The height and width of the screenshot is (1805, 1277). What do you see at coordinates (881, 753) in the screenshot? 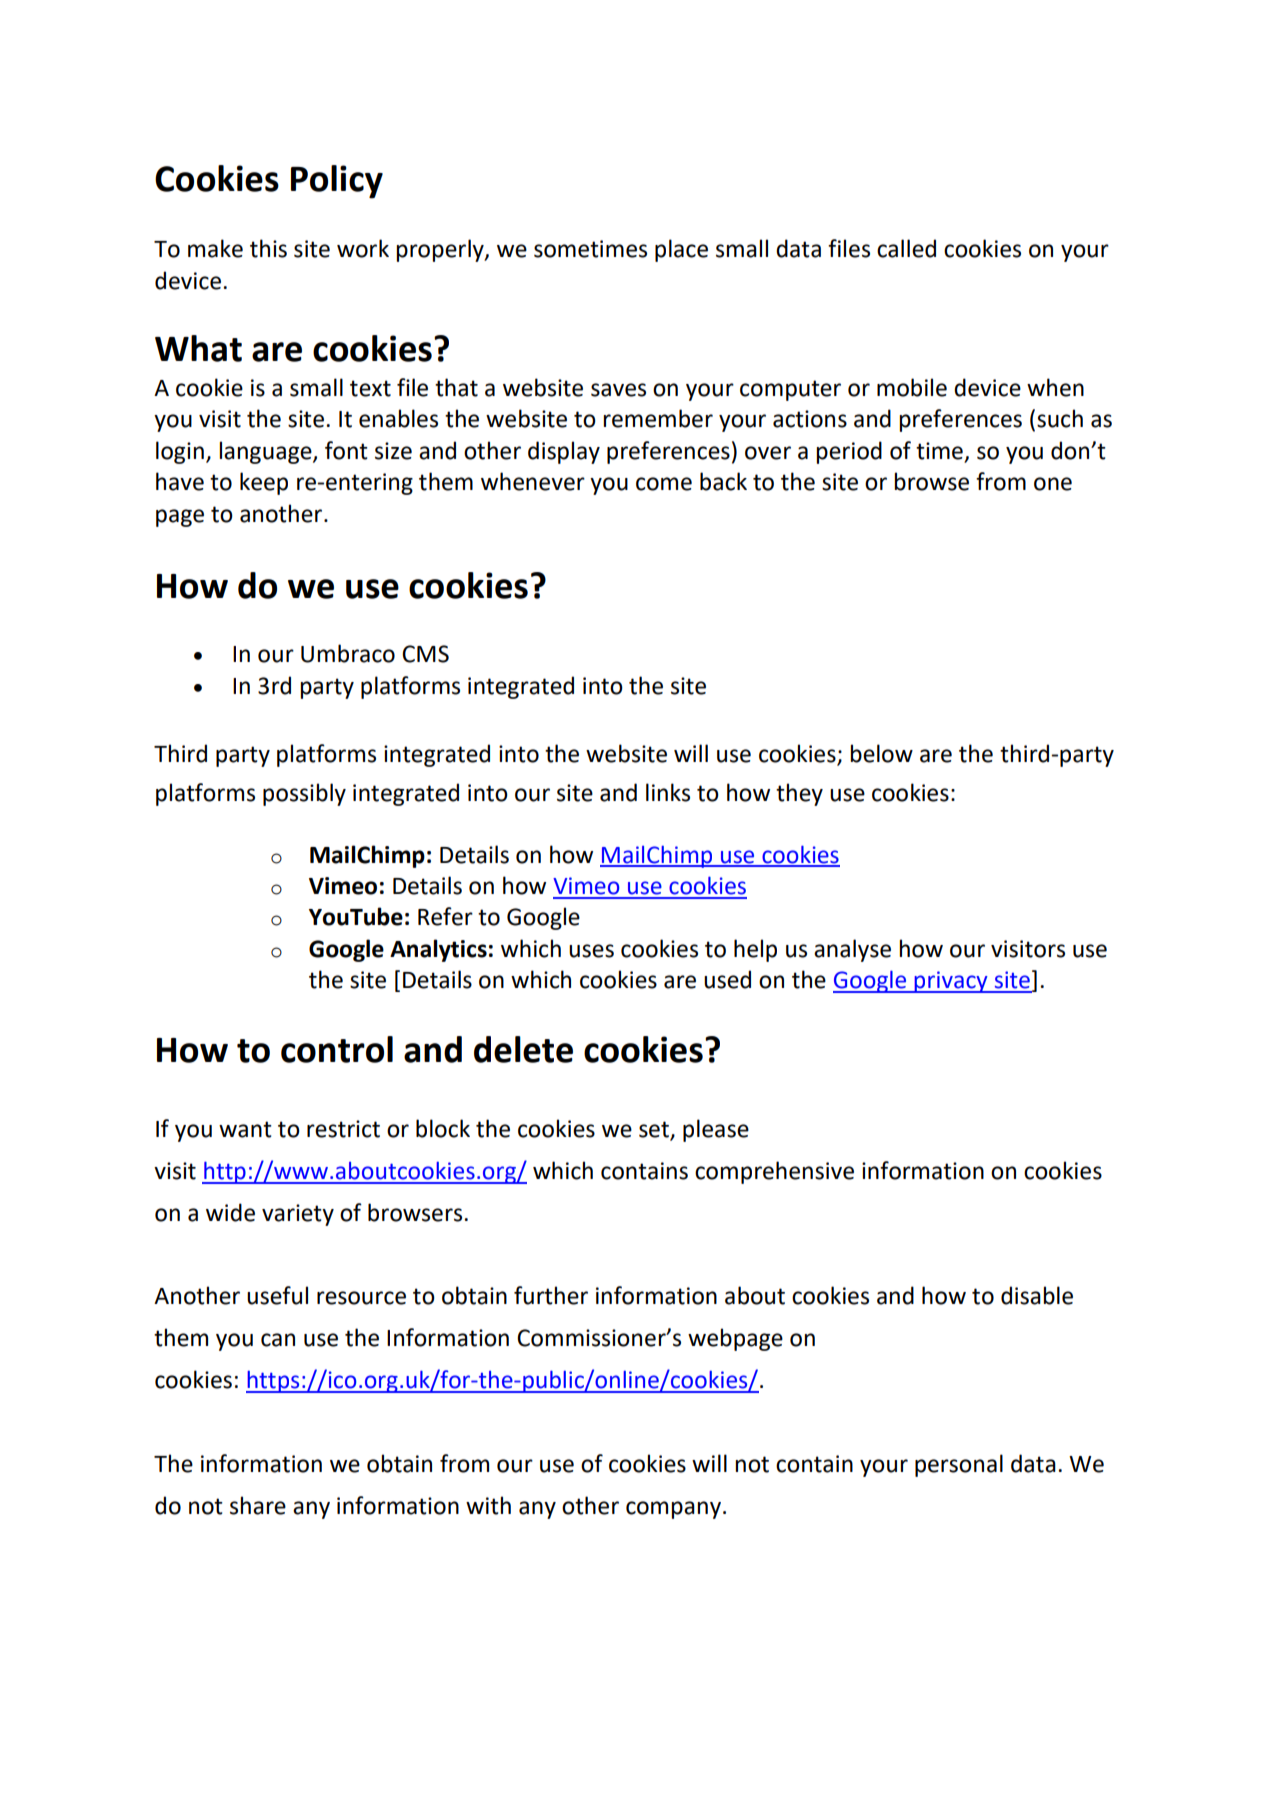
I see `below` at bounding box center [881, 753].
